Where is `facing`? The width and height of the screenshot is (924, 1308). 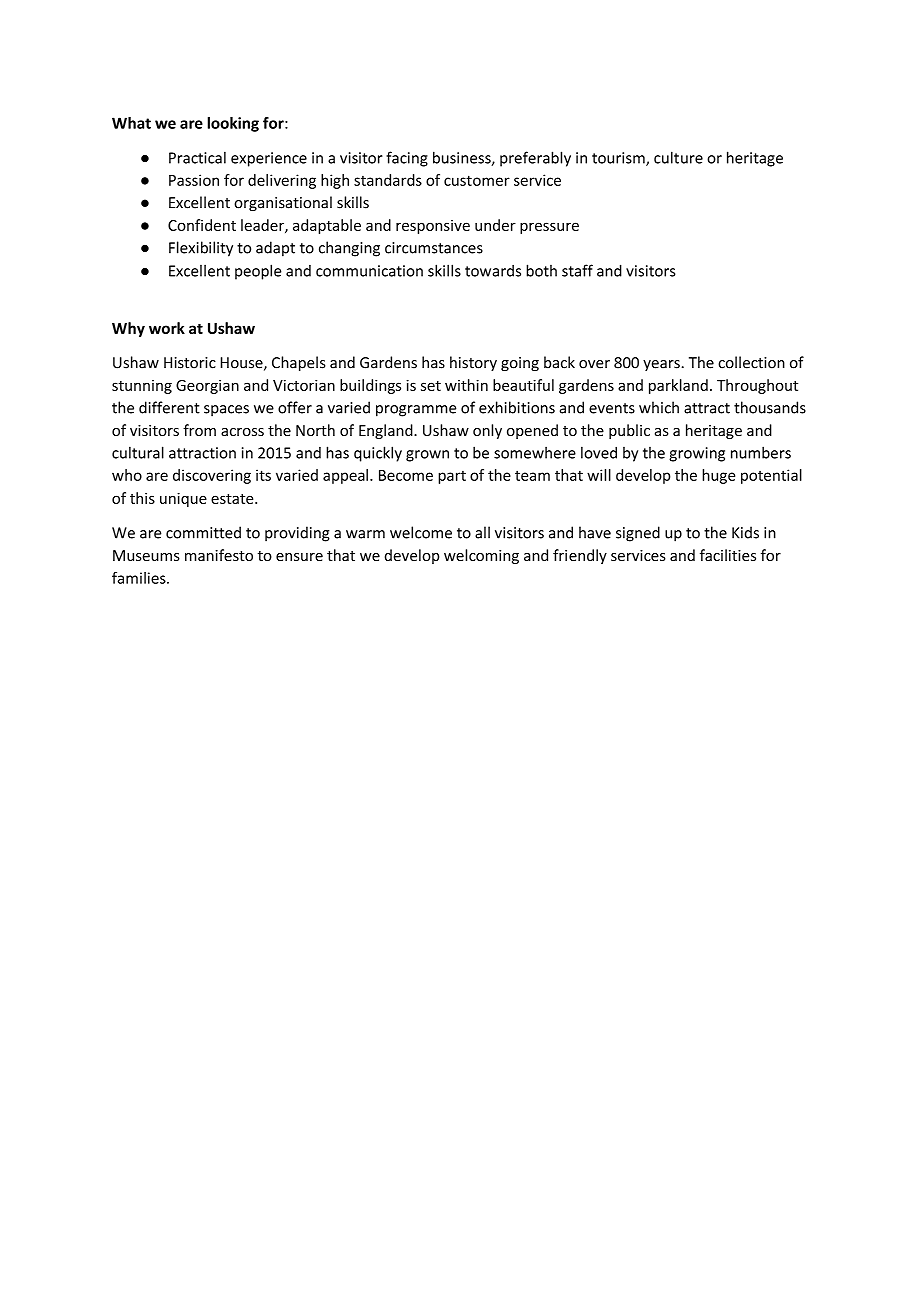
facing is located at coordinates (407, 159).
